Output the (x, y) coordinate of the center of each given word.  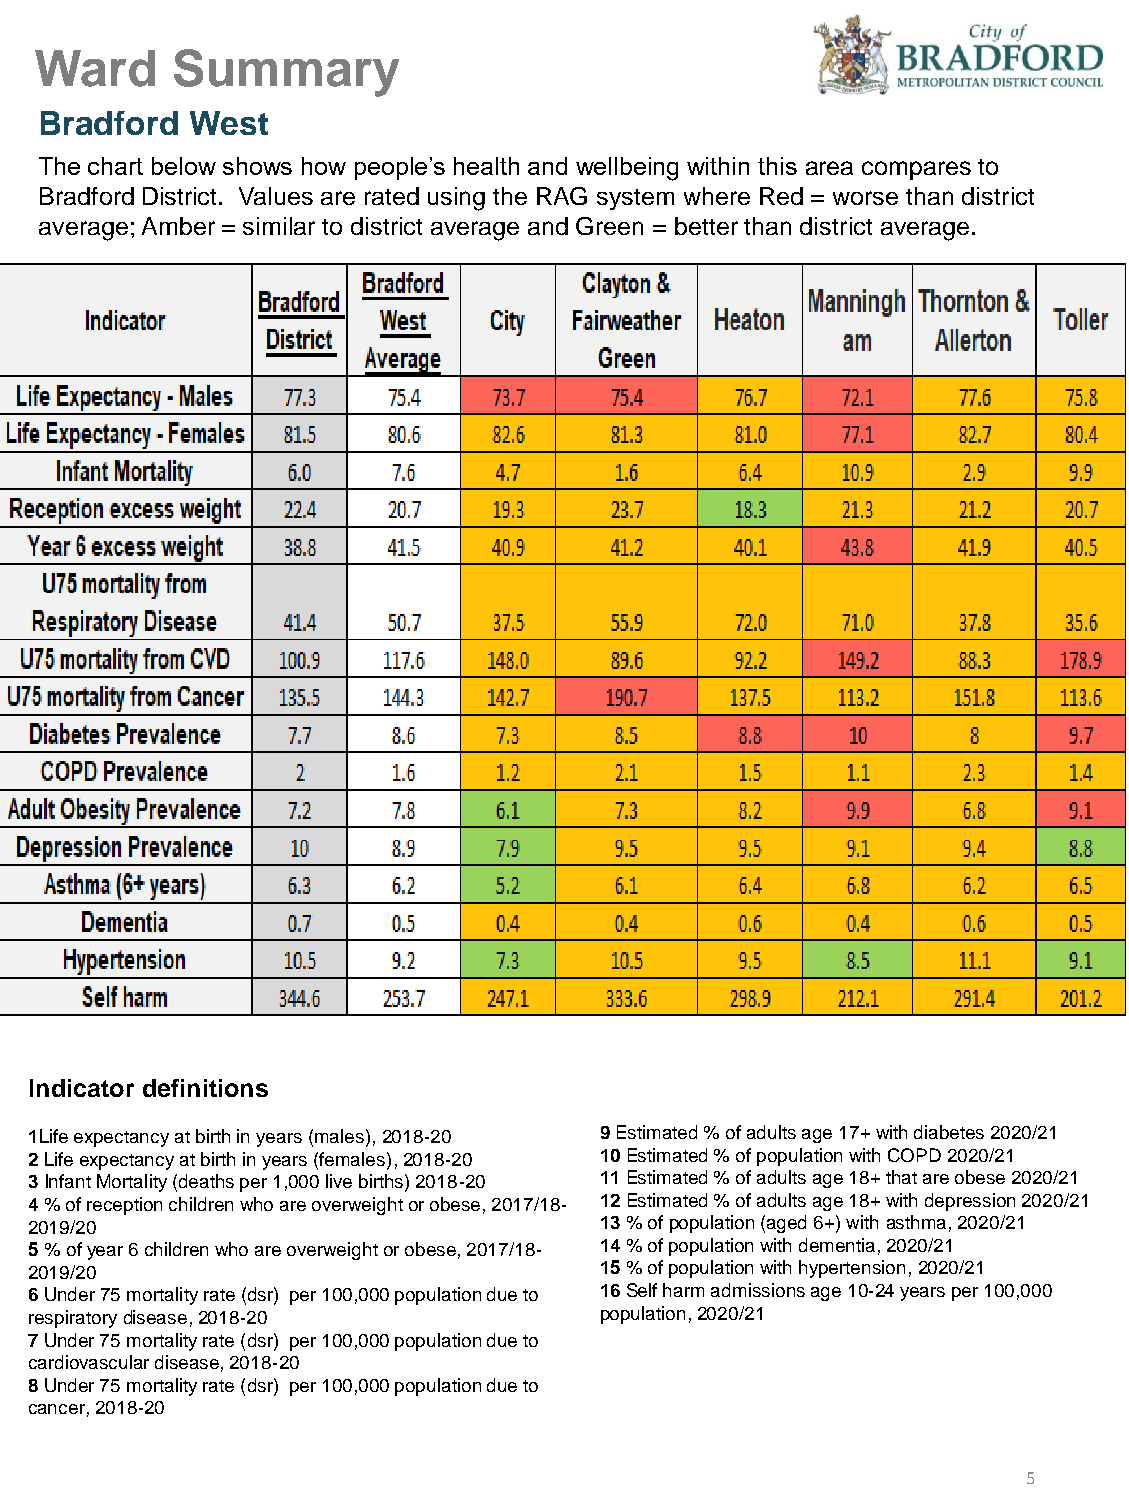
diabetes (949, 1132)
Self (642, 1290)
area (829, 168)
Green (609, 226)
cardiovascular (89, 1362)
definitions (205, 1088)
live (339, 1181)
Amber (178, 226)
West (229, 123)
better (706, 226)
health (486, 166)
